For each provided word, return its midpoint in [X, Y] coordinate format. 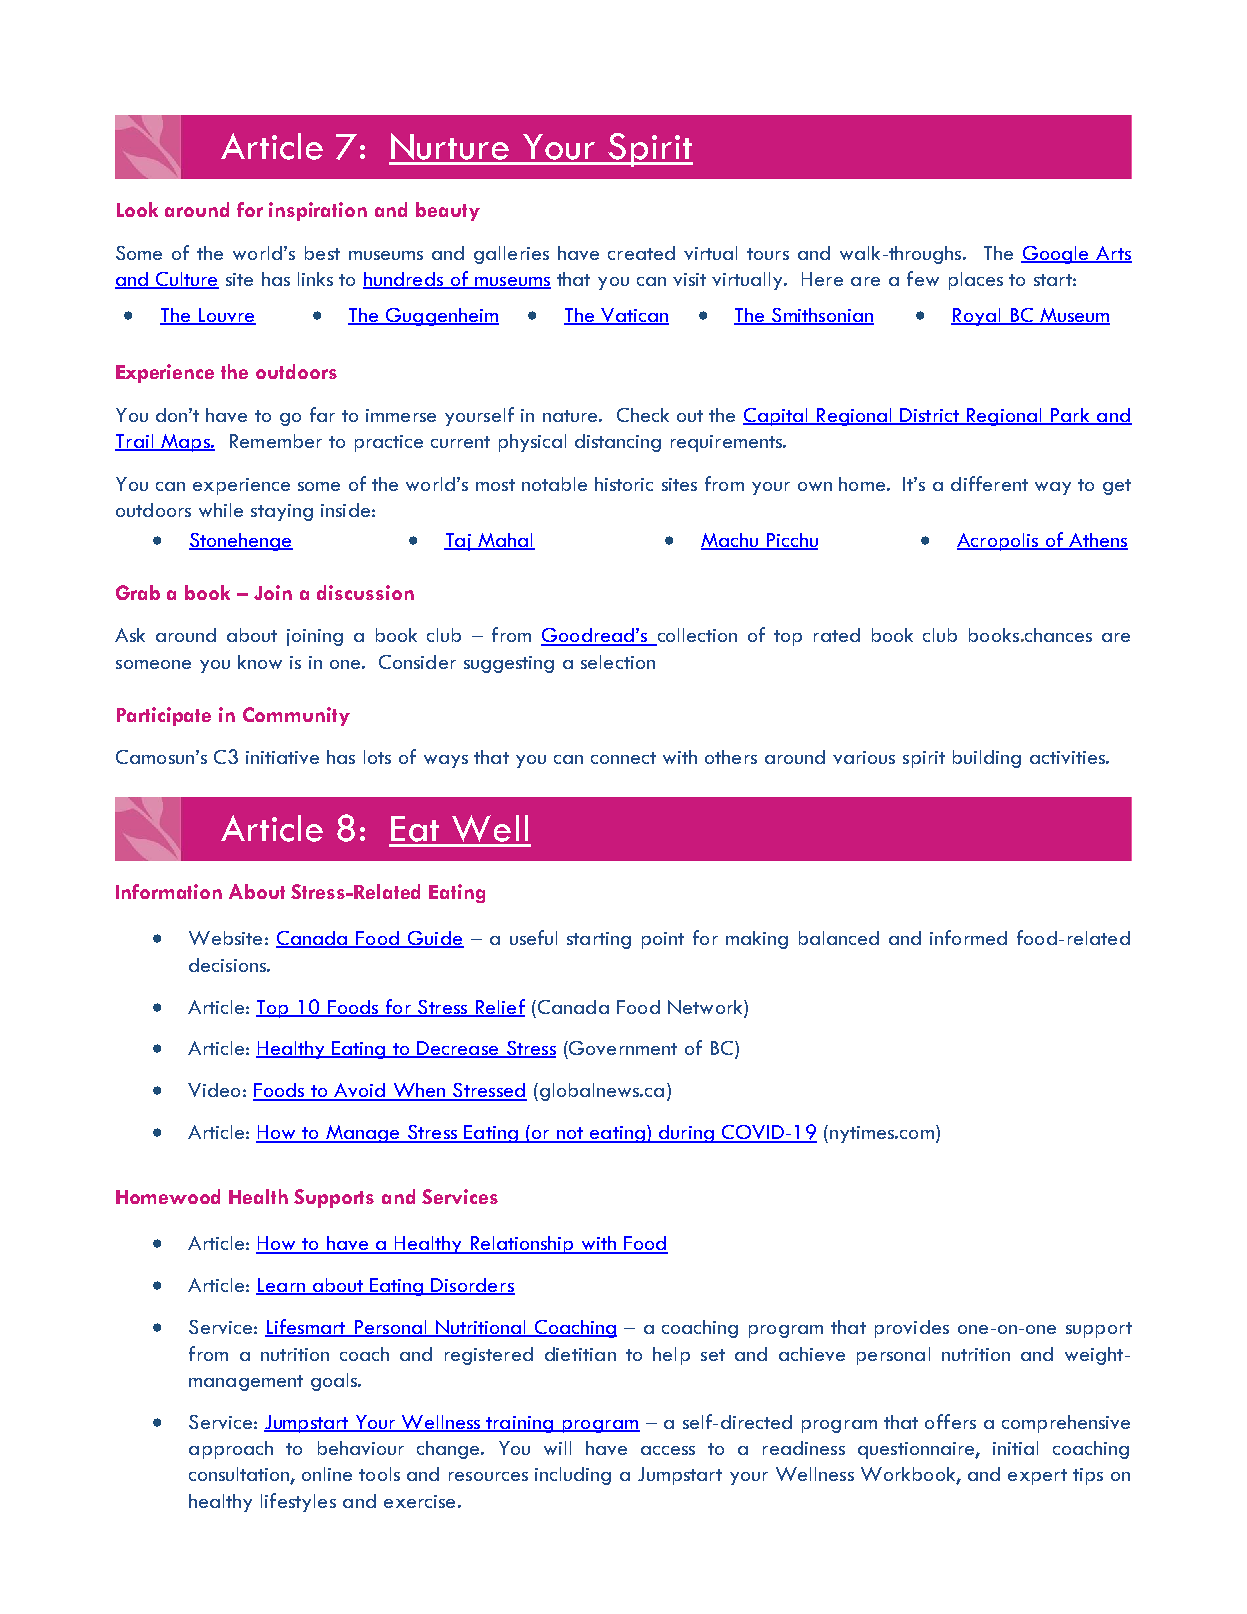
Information [169, 891]
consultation [240, 1475]
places [976, 281]
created [641, 253]
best [322, 253]
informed [968, 937]
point [663, 940]
